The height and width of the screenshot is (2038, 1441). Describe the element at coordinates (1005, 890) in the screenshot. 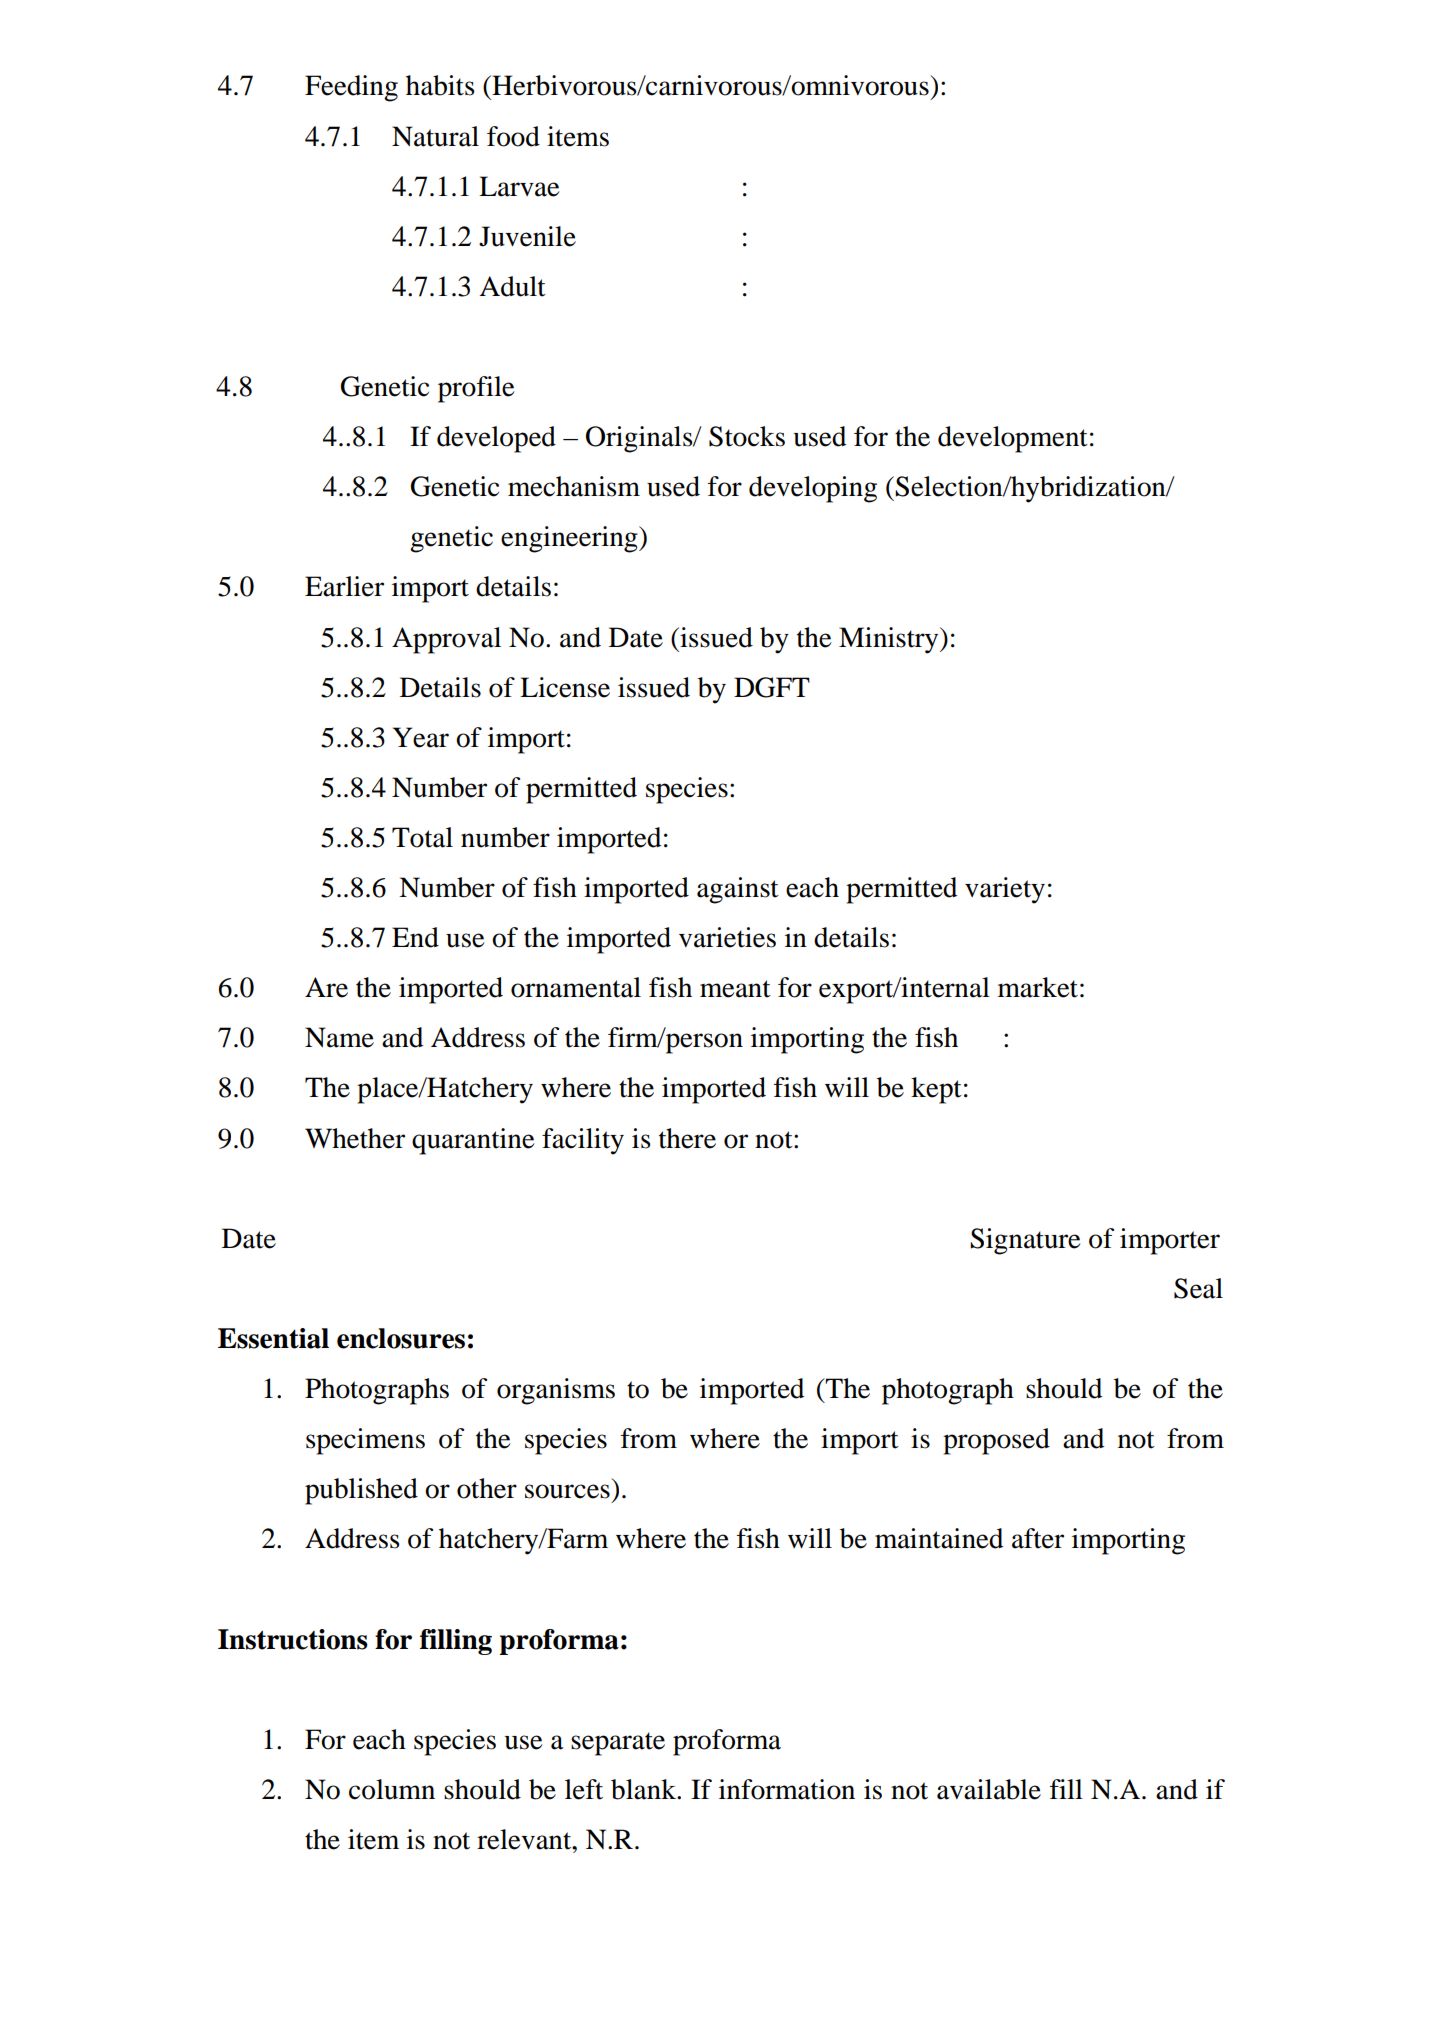

I see `variety` at that location.
